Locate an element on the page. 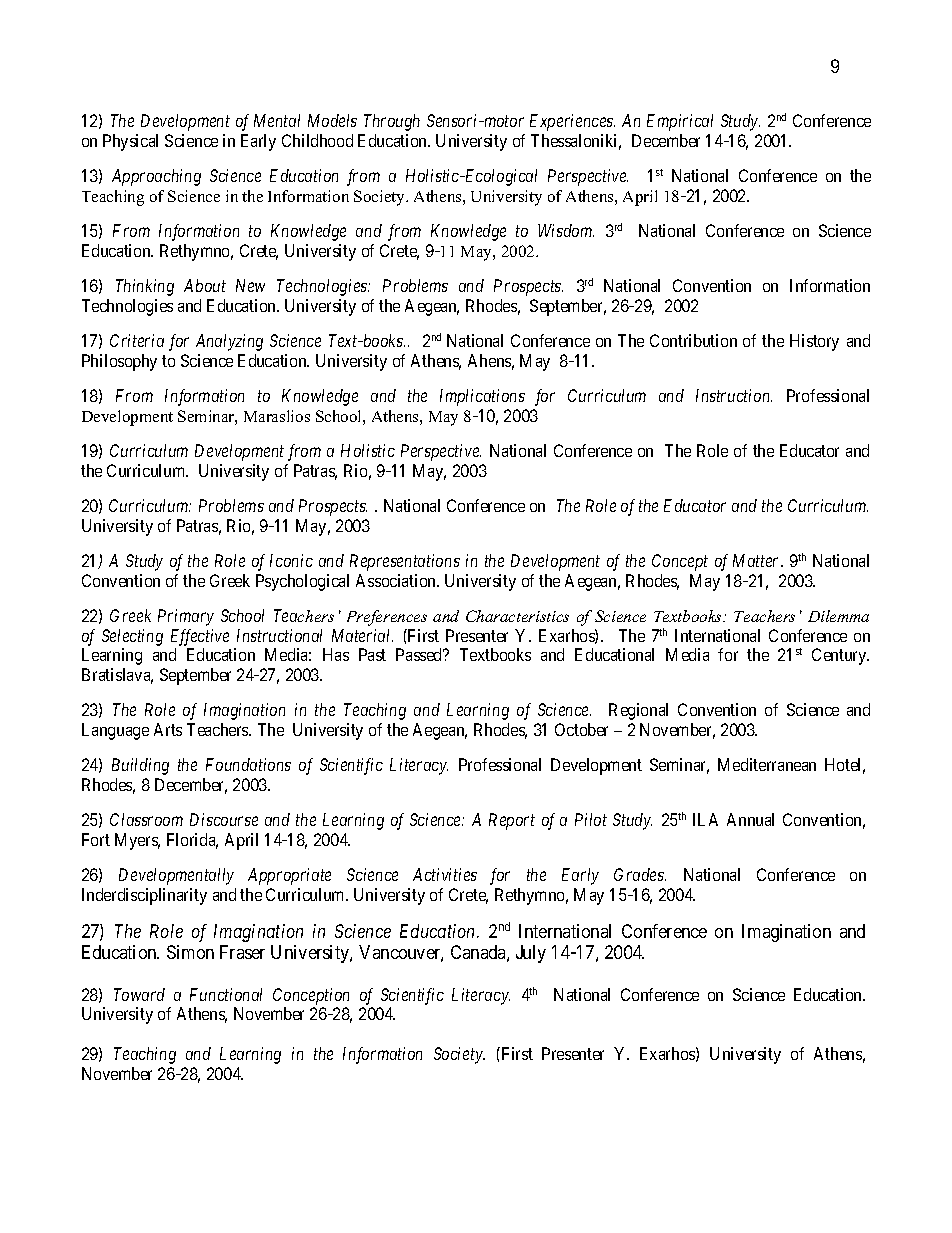 Image resolution: width=952 pixels, height=1233 pixels. Simon is located at coordinates (190, 952).
